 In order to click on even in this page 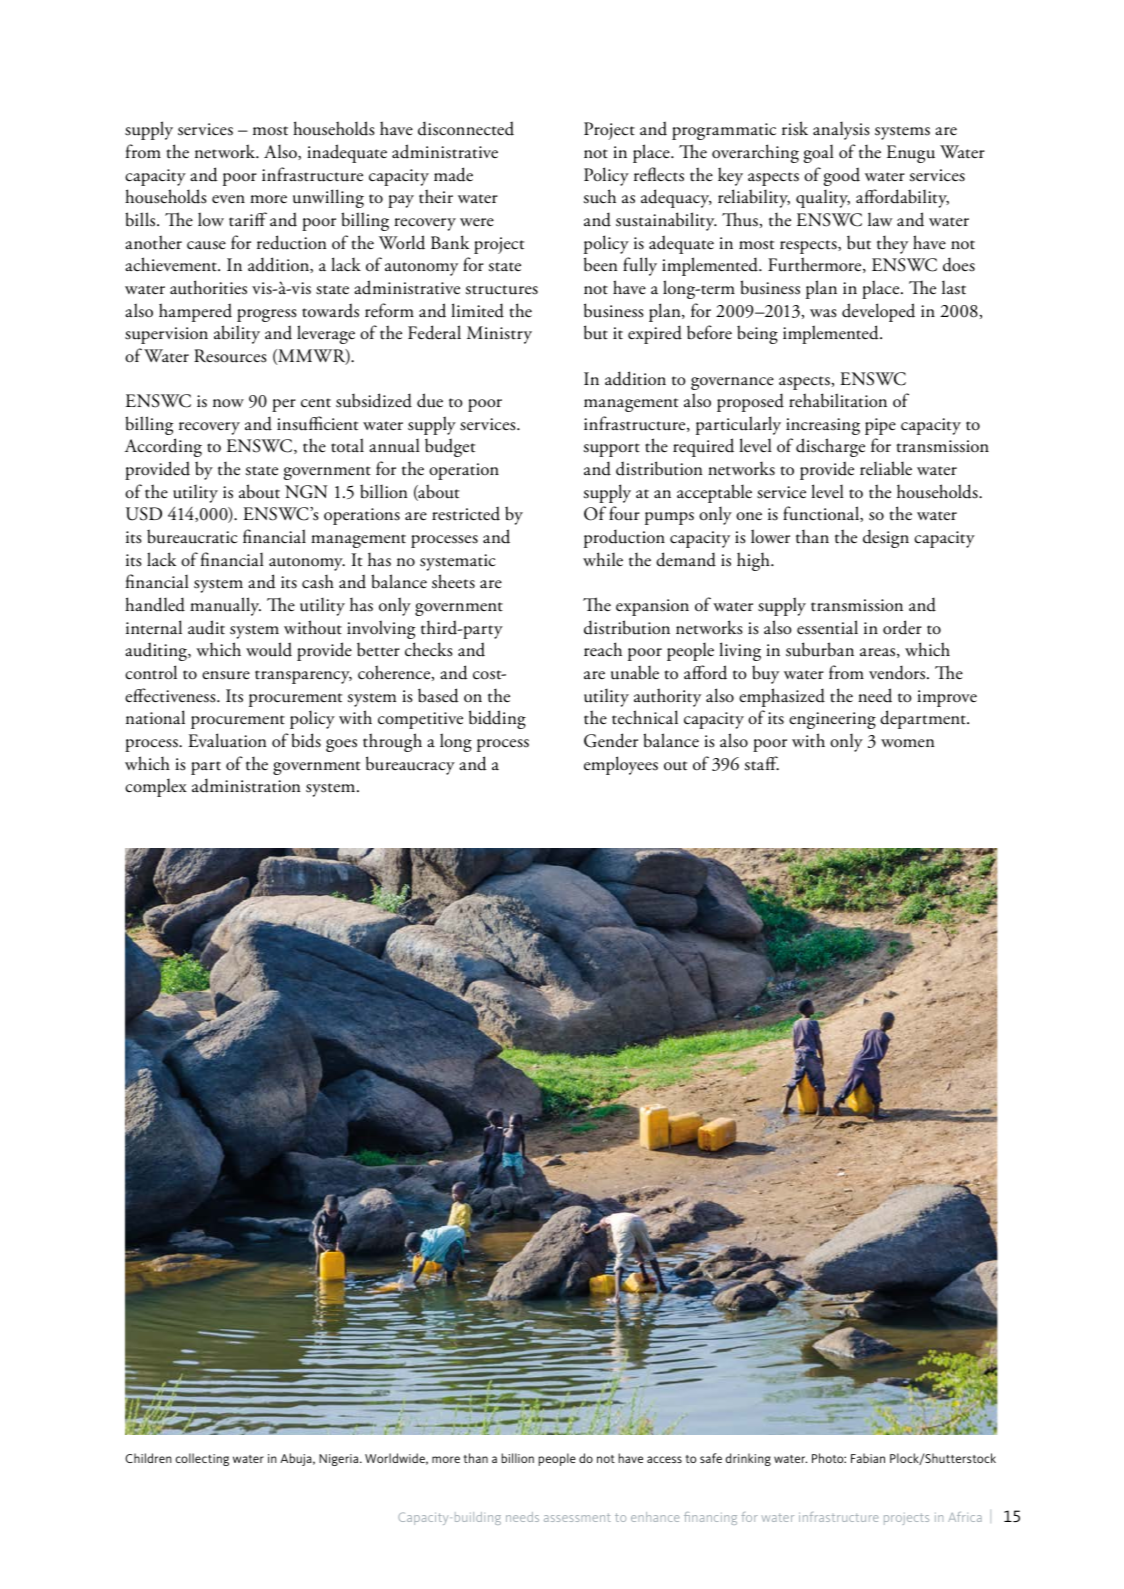, I will do `click(228, 199)`.
